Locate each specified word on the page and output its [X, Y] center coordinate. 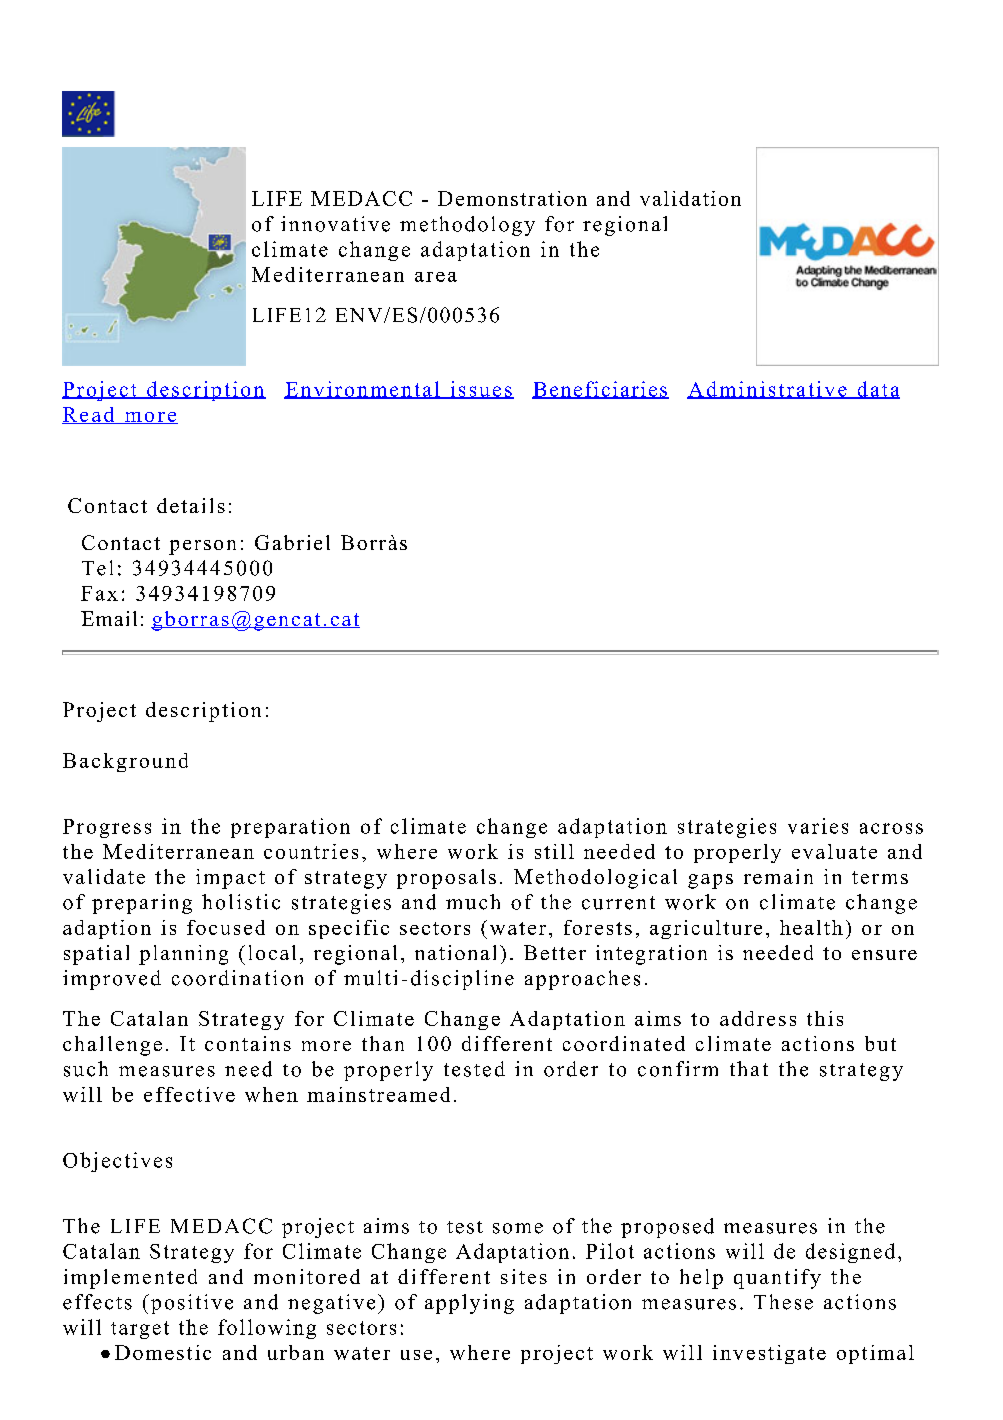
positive [190, 1304]
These [783, 1302]
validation [690, 198]
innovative [335, 224]
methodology [467, 226]
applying [469, 1304]
